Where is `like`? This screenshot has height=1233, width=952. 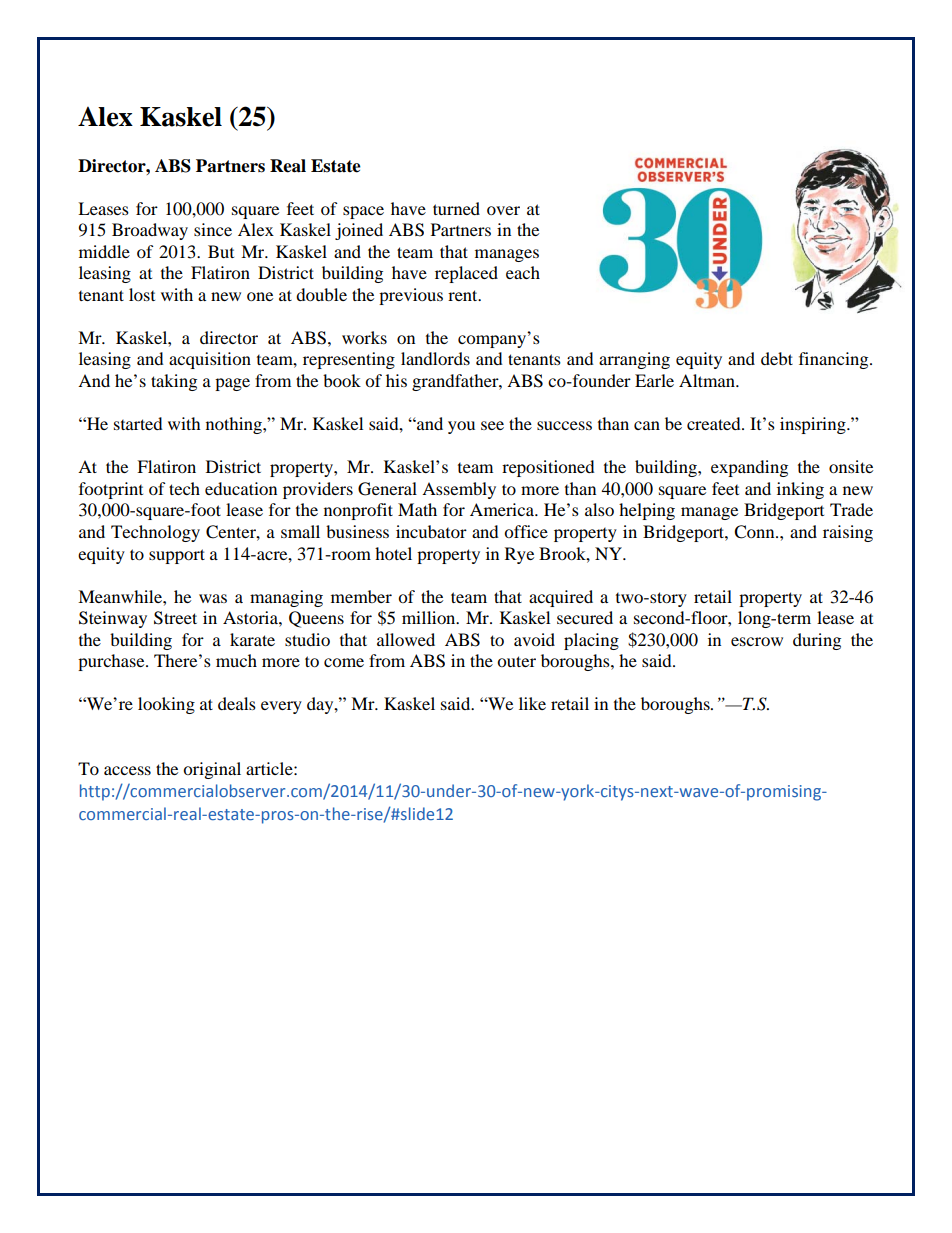 like is located at coordinates (532, 703).
